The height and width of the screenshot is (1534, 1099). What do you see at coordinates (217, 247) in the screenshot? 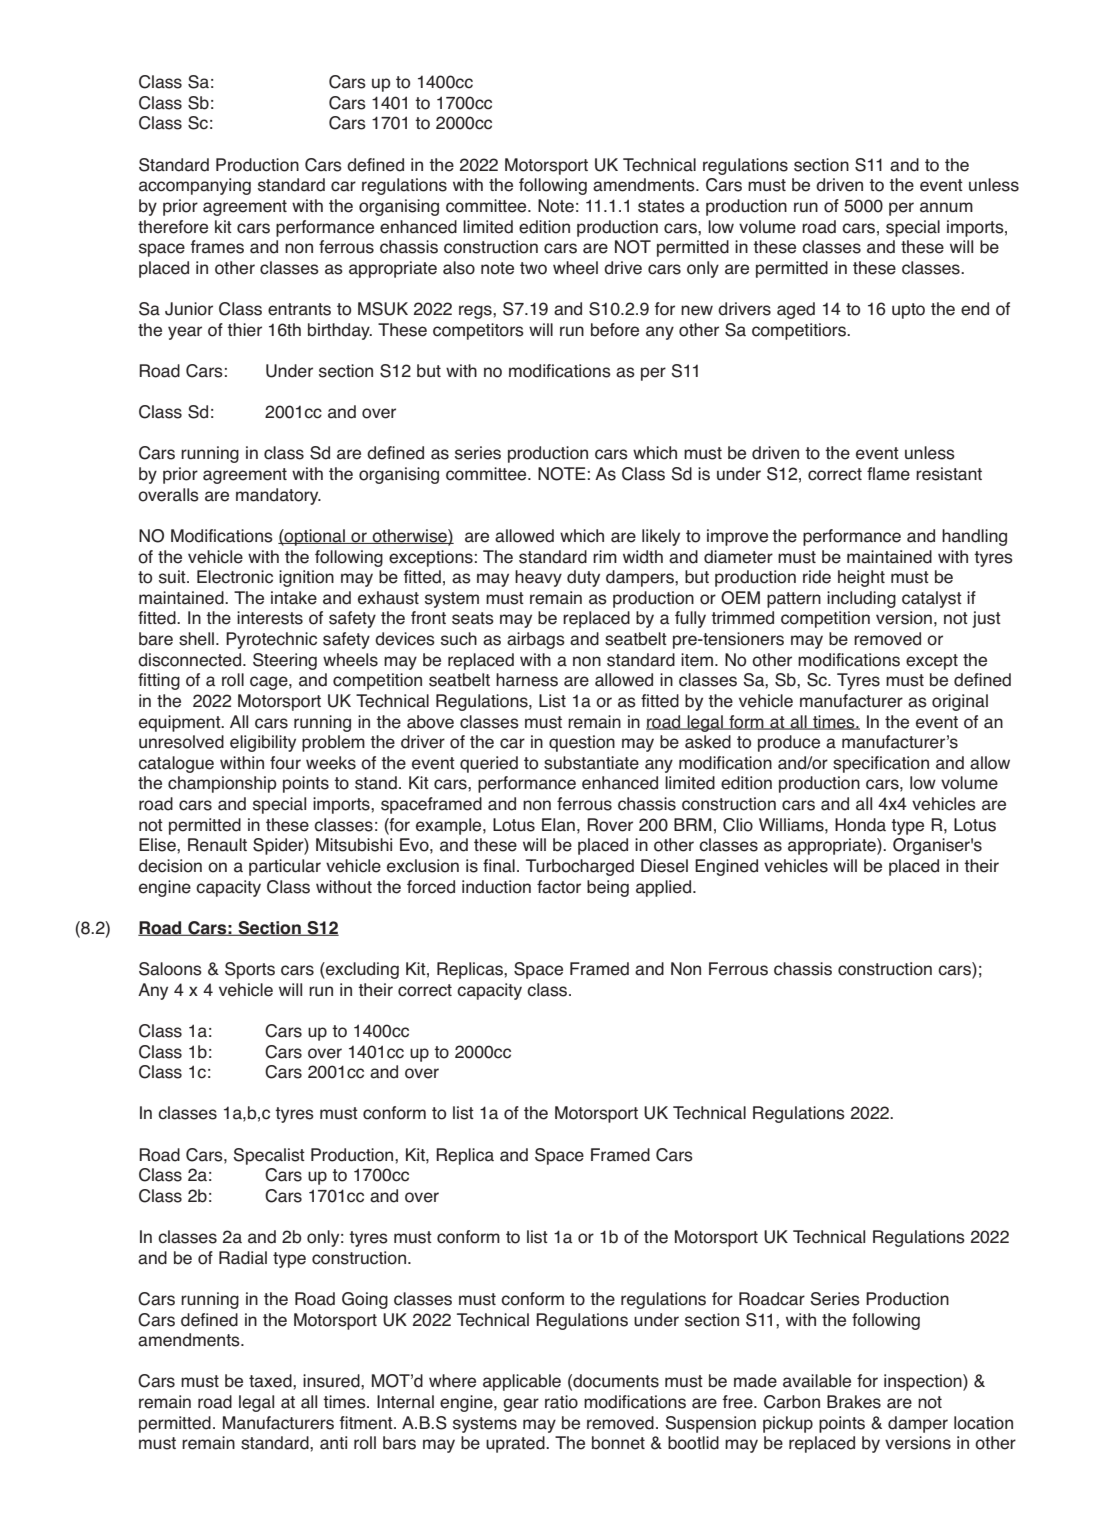
I see `frames` at bounding box center [217, 247].
